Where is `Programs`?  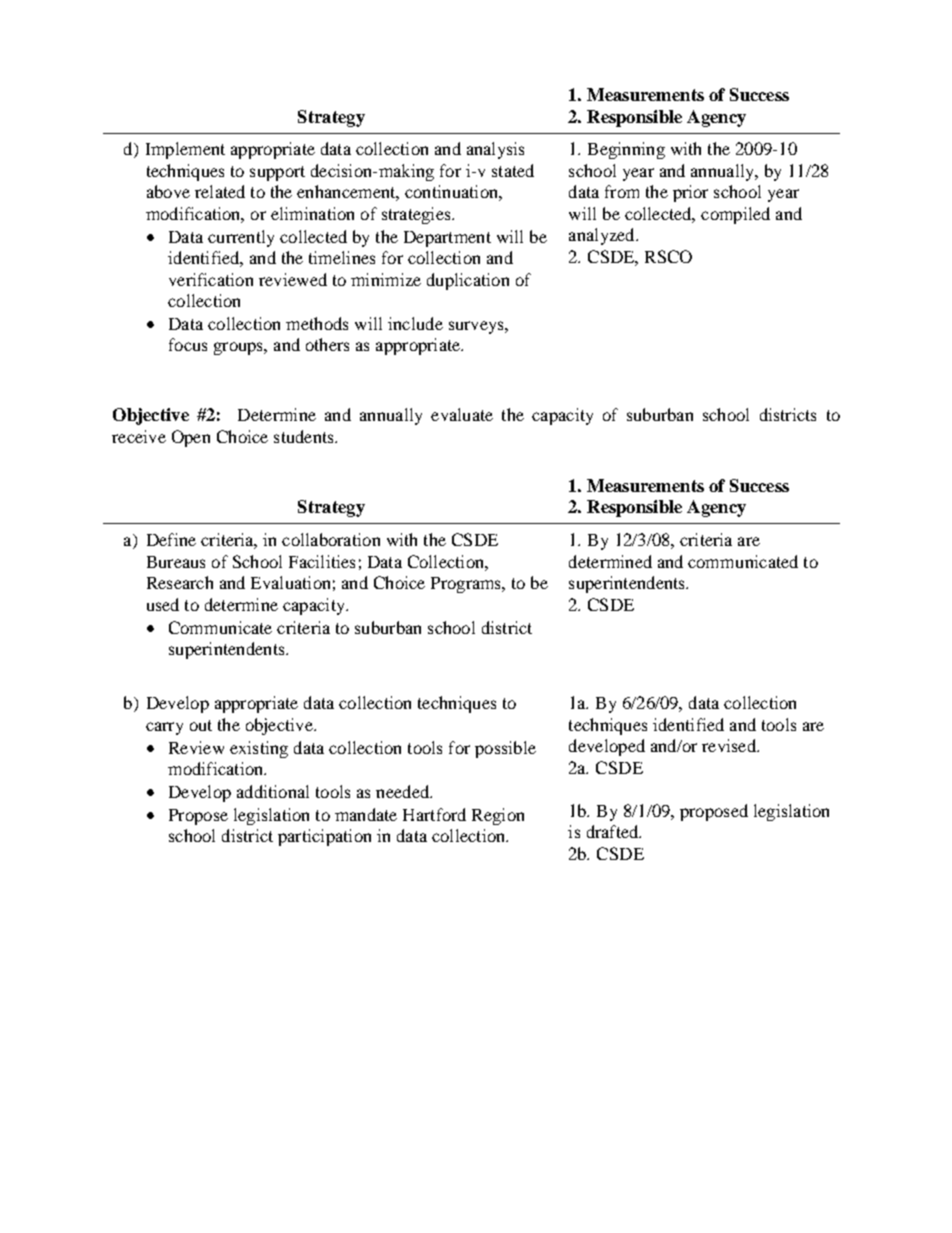 Programs is located at coordinates (467, 585).
